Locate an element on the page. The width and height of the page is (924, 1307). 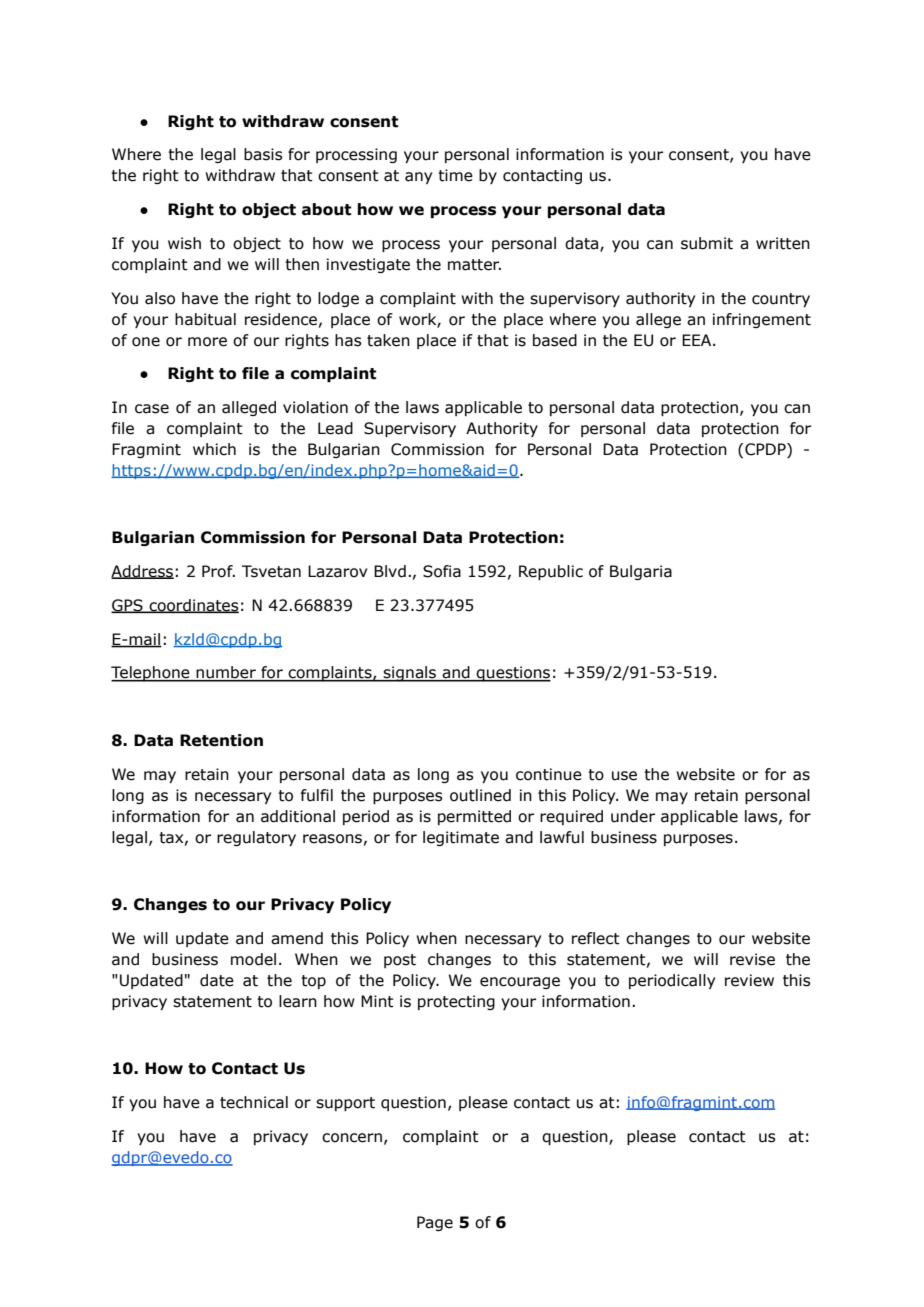
technical is located at coordinates (254, 1102).
